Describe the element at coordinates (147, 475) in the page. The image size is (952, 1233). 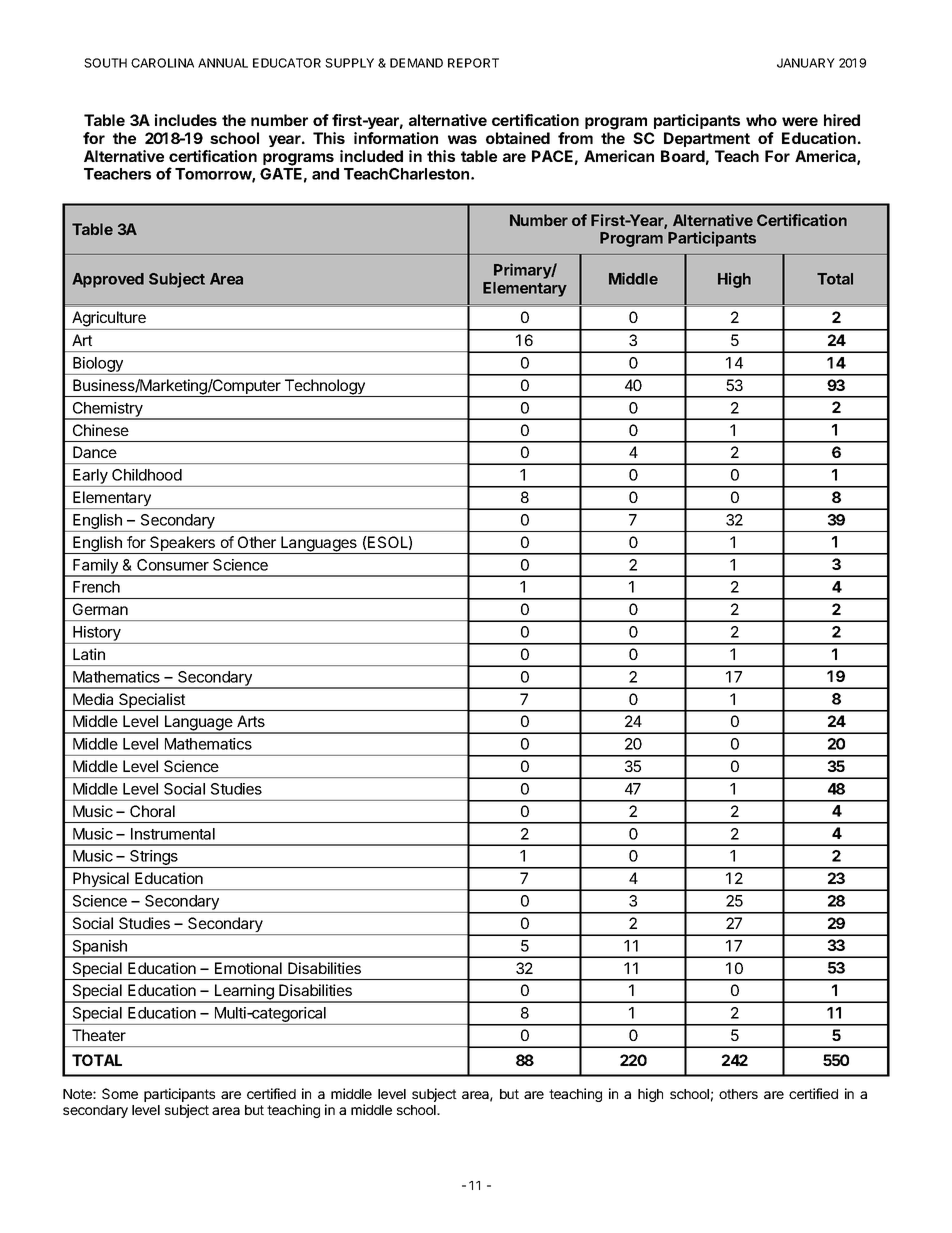
I see `Childhood` at that location.
